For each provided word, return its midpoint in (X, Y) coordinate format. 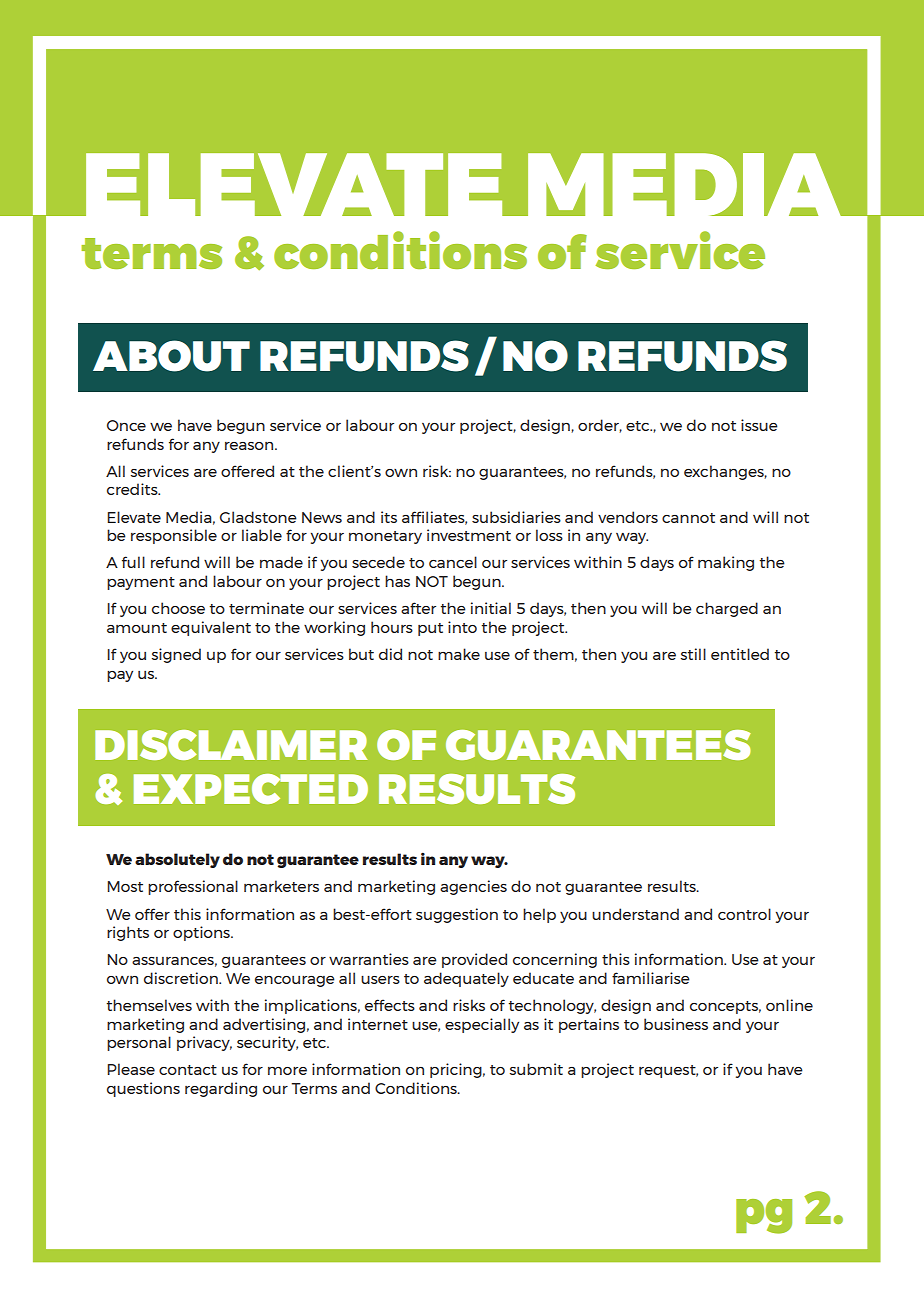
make (459, 654)
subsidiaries (516, 517)
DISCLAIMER (231, 745)
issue (759, 425)
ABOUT (171, 356)
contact (188, 1070)
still (693, 654)
